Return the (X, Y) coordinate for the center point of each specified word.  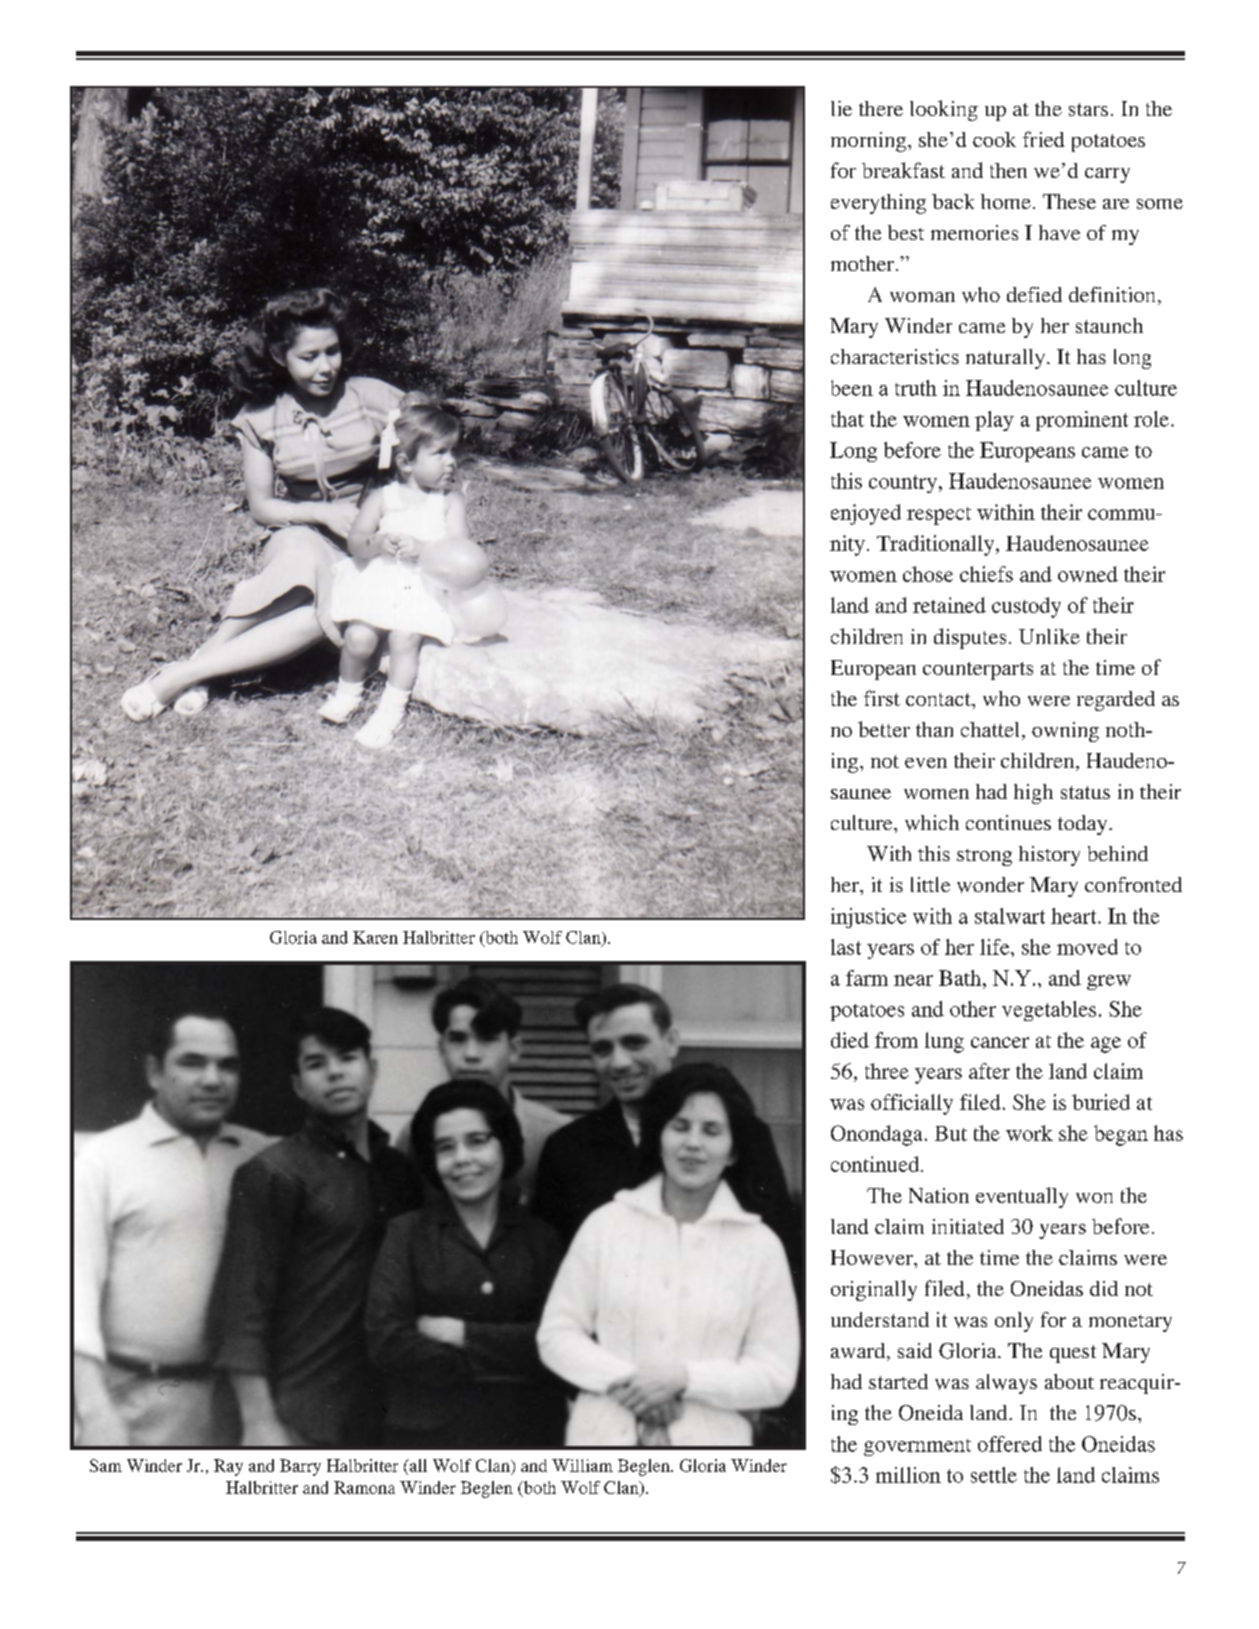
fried (1043, 139)
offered (1010, 1444)
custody (1026, 607)
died (850, 1040)
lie (841, 108)
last (846, 947)
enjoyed (866, 514)
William (582, 1465)
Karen (375, 937)
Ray (228, 1467)
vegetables (1049, 1011)
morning (870, 142)
